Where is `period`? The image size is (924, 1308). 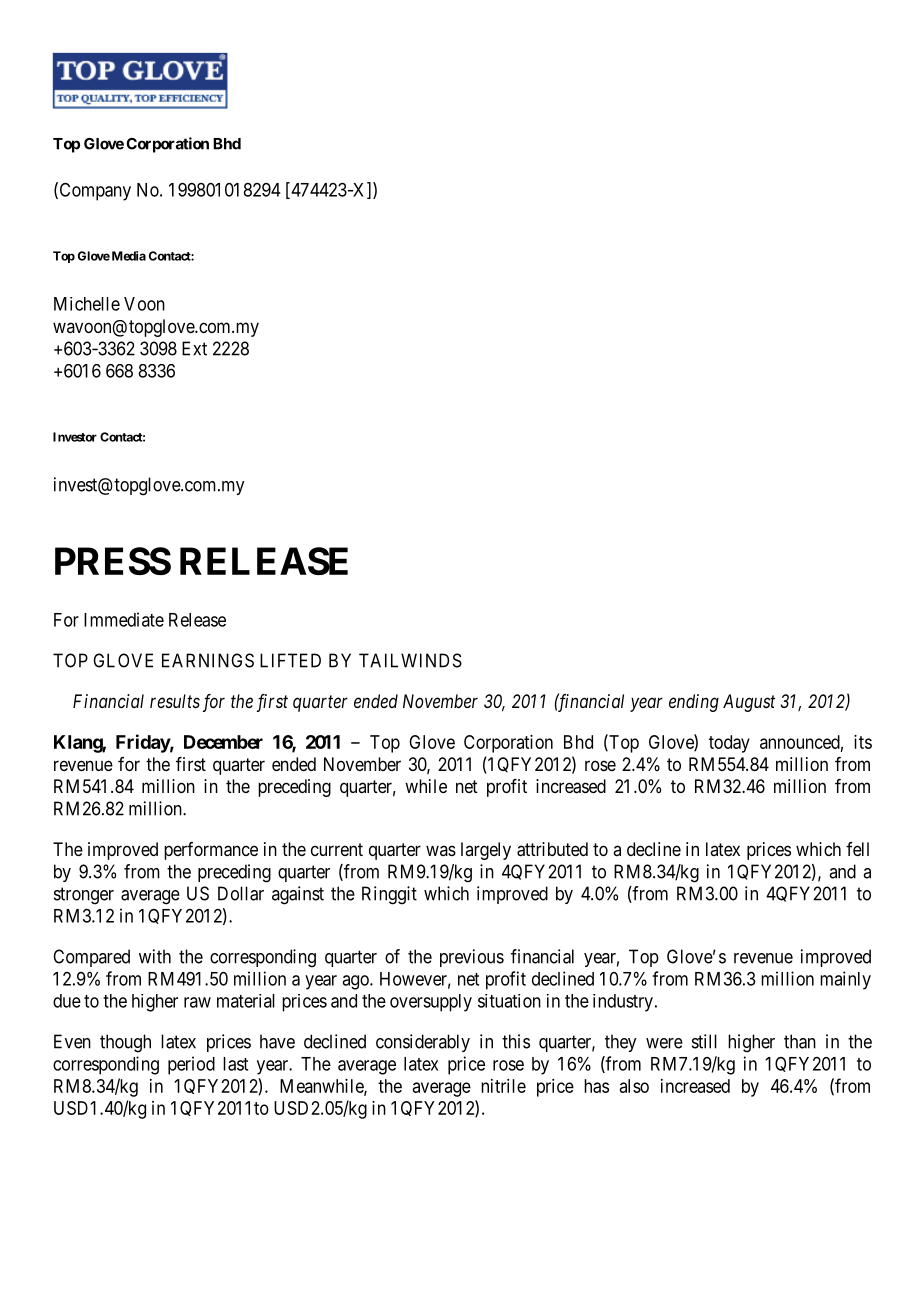
period is located at coordinates (191, 1065).
